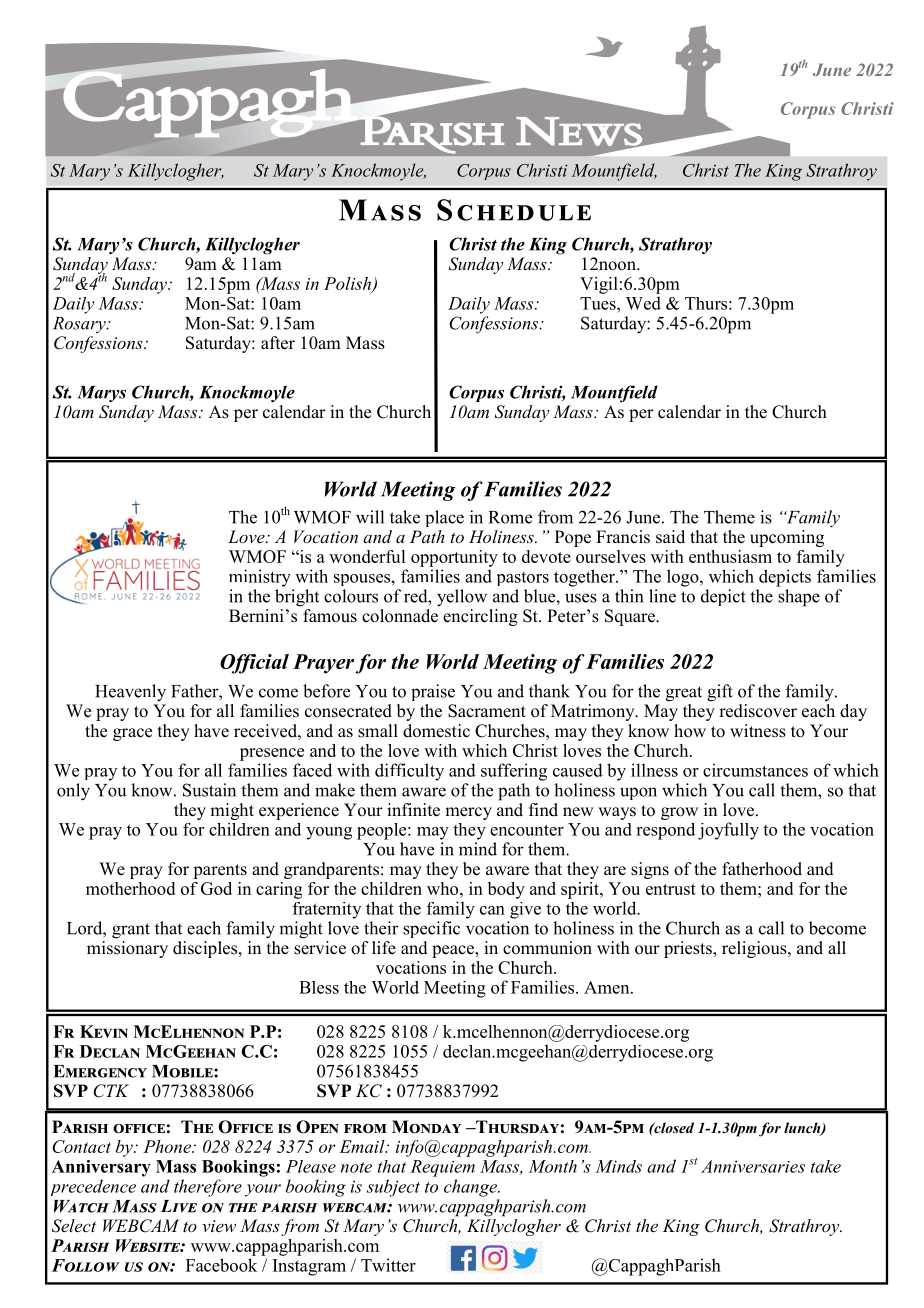 This screenshot has height=1308, width=924. Describe the element at coordinates (349, 284) in the screenshot. I see `Polish` at that location.
